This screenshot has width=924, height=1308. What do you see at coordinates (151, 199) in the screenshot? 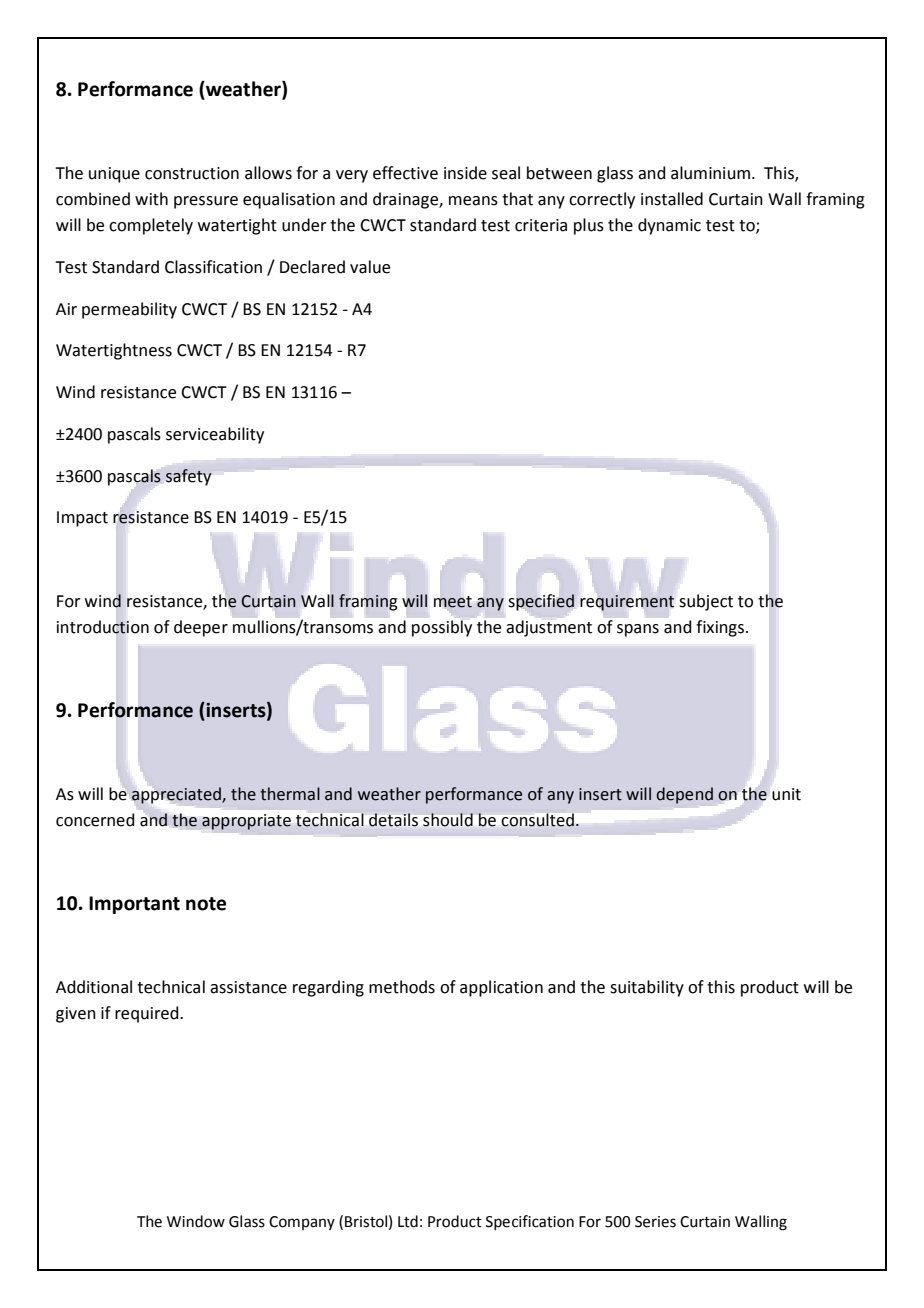
I see `with` at bounding box center [151, 199].
